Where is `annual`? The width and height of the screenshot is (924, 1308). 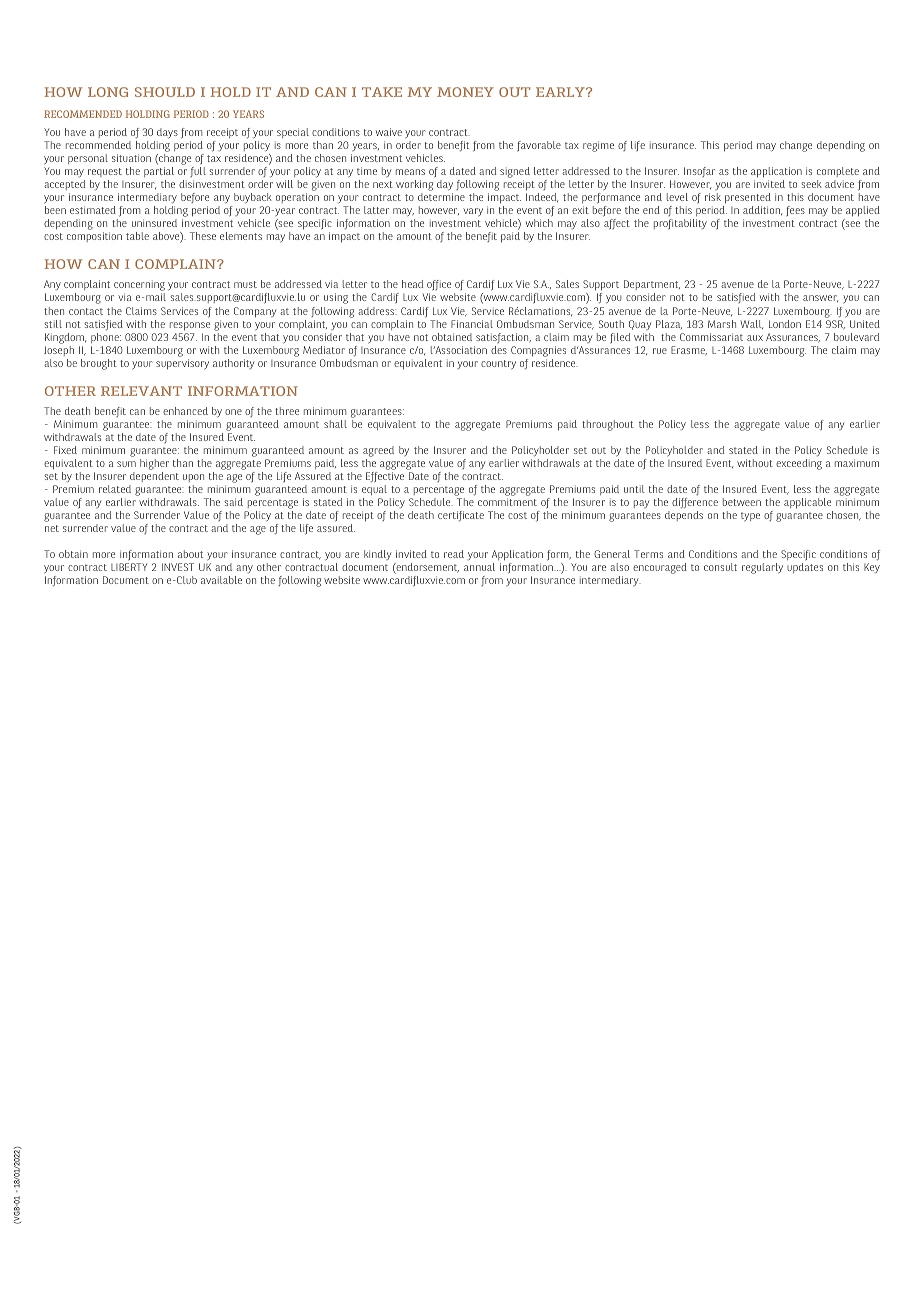 annual is located at coordinates (479, 567).
